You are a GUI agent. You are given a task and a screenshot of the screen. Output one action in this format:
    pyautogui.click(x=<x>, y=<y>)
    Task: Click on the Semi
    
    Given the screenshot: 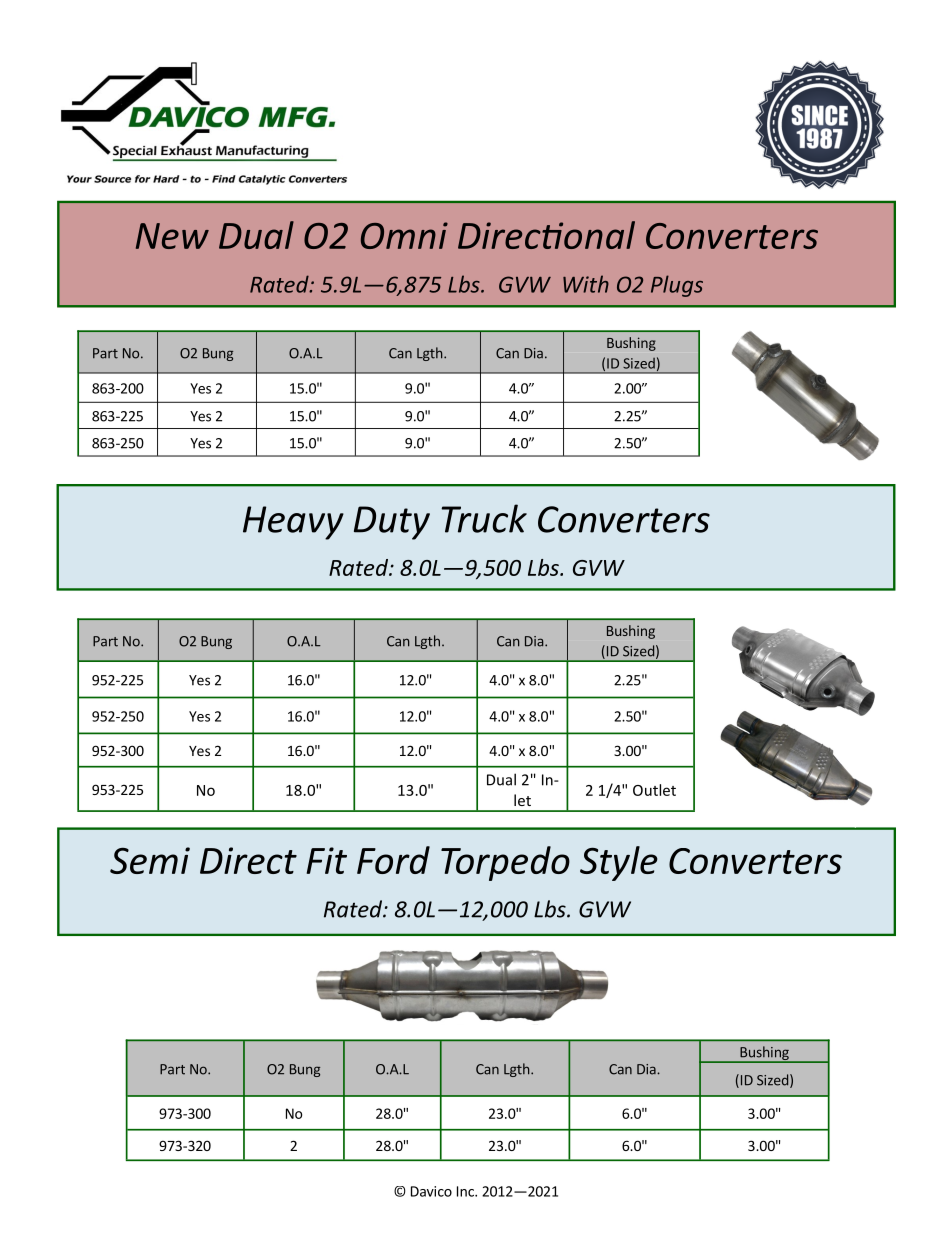 What is the action you would take?
    pyautogui.click(x=150, y=860)
